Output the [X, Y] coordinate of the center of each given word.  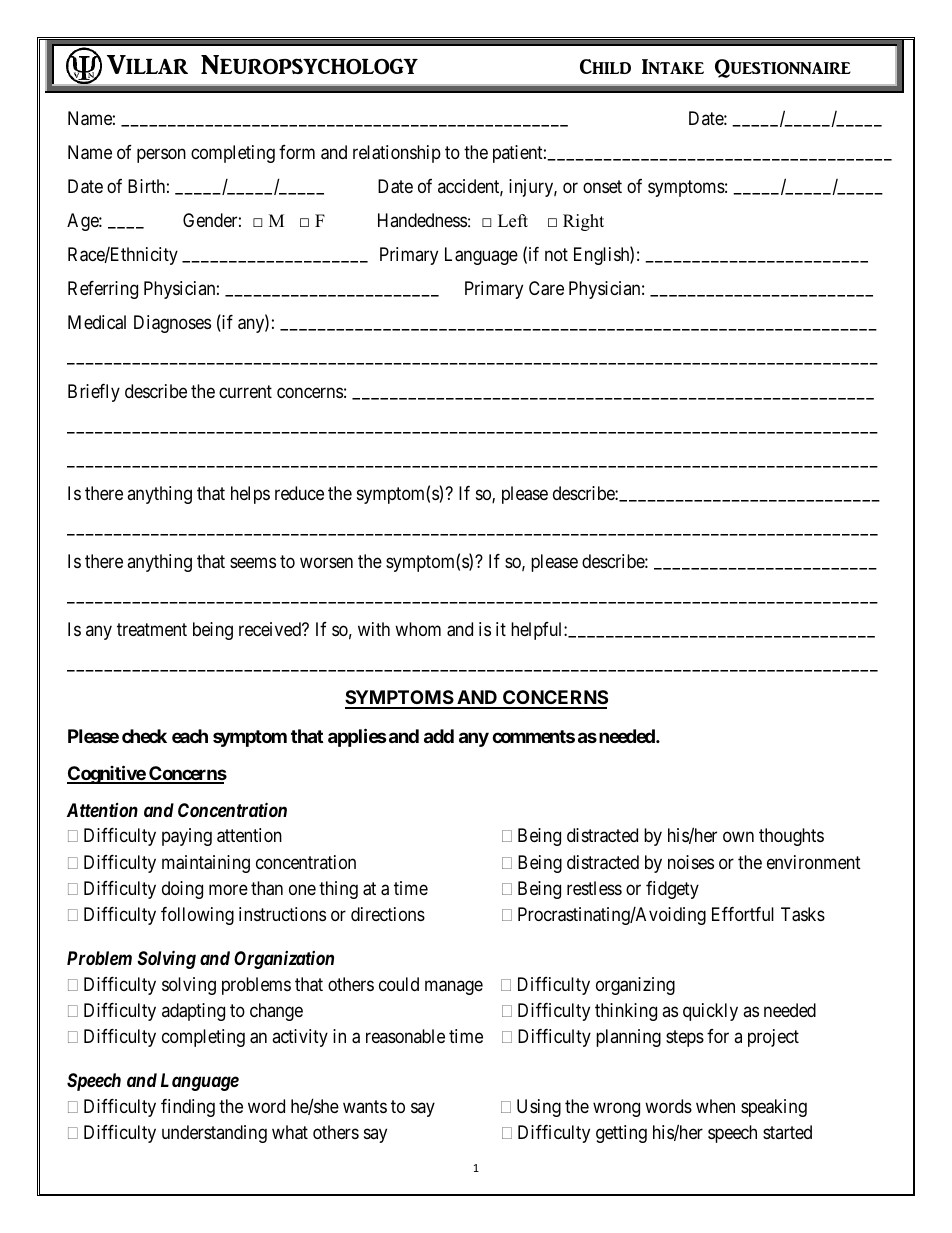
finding [188, 1108]
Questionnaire [783, 68]
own [738, 837]
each [190, 736]
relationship [397, 154]
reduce [299, 493]
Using [539, 1108]
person [161, 156]
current [245, 391]
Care [546, 288]
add [439, 736]
